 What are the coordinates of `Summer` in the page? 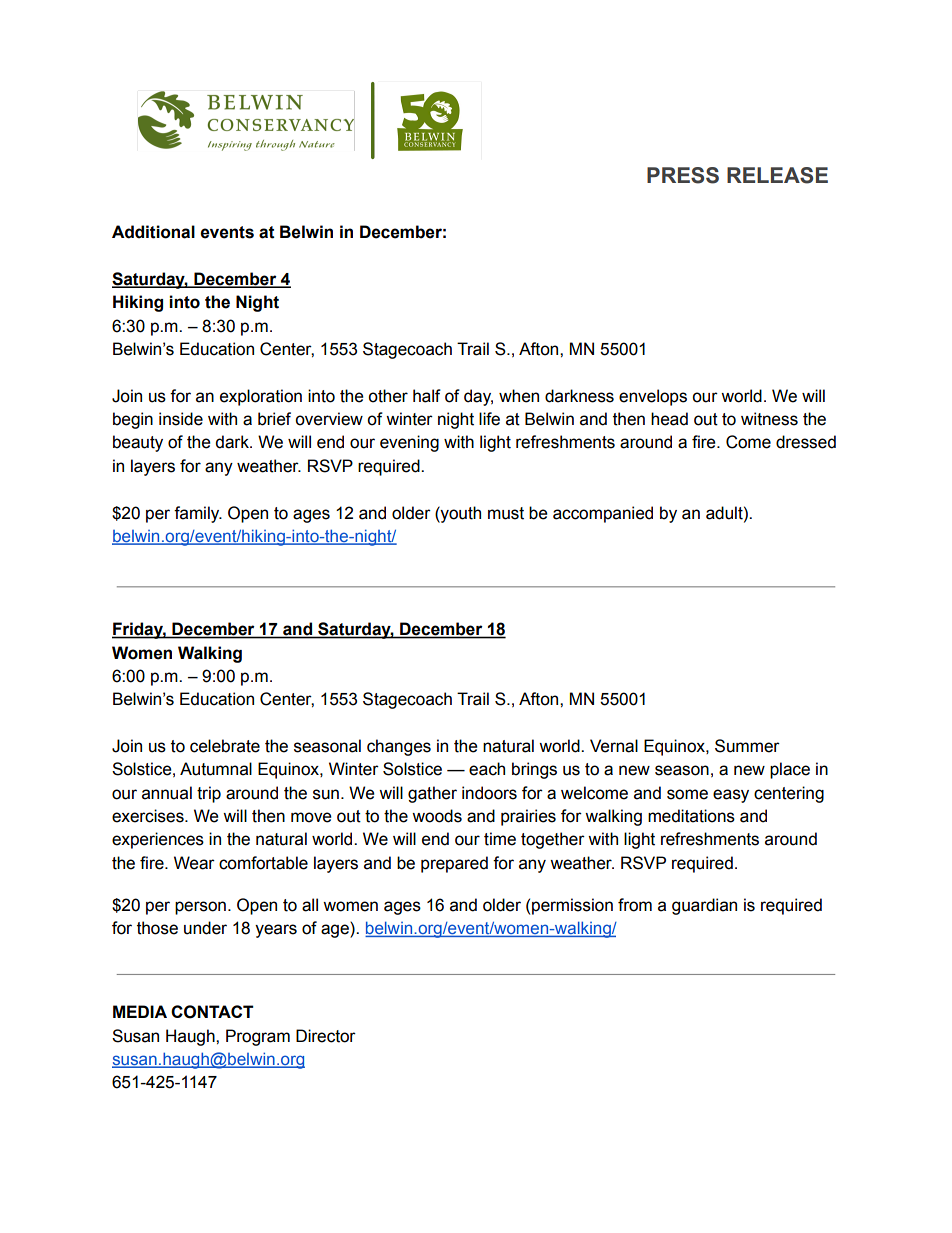 It's located at (747, 746).
